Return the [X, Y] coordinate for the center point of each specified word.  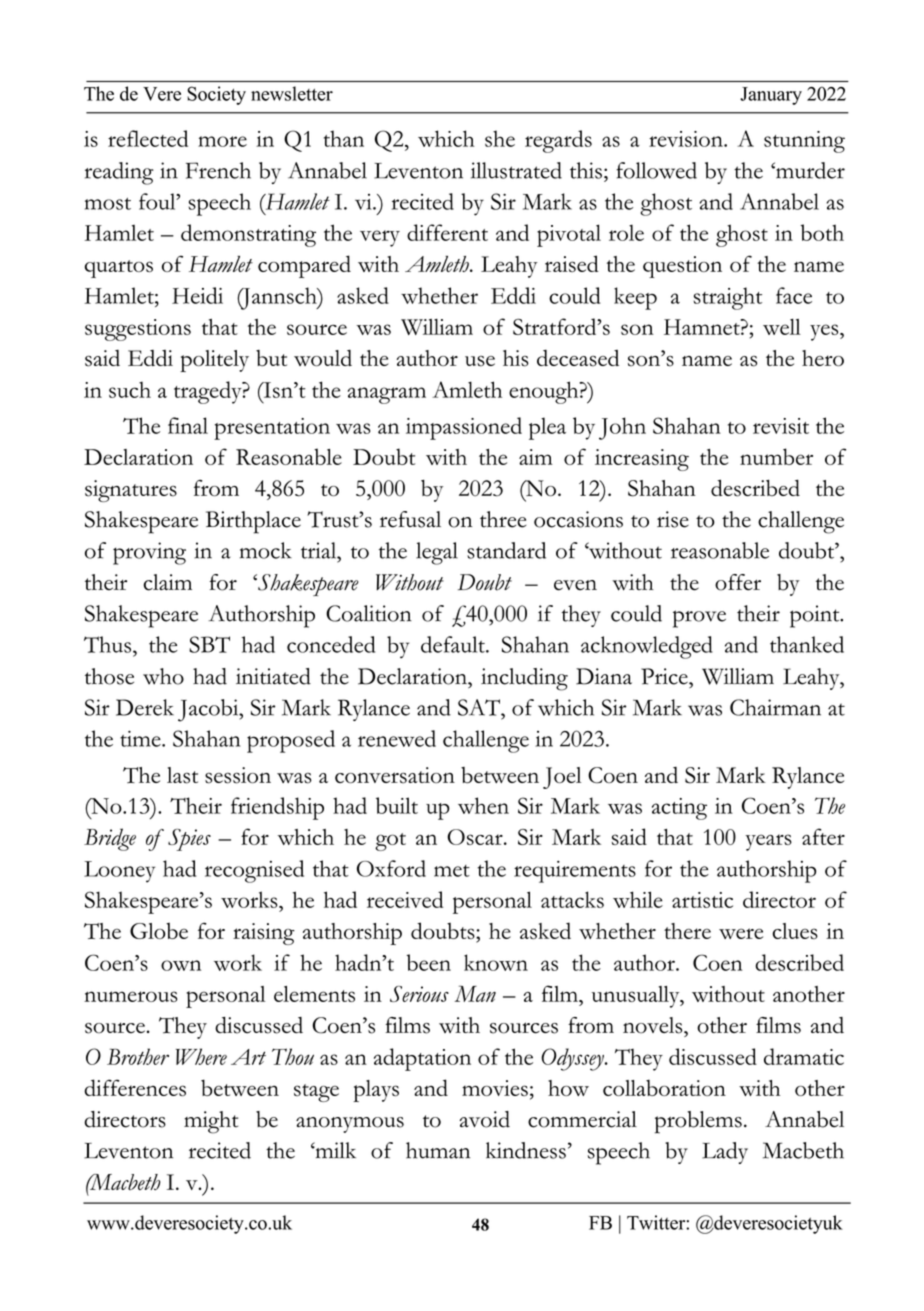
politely [214, 361]
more [222, 141]
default [454, 644]
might [211, 1122]
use [480, 361]
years [768, 842]
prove [699, 619]
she [500, 138]
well [782, 327]
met [452, 871]
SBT [209, 644]
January [771, 96]
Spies [189, 840]
